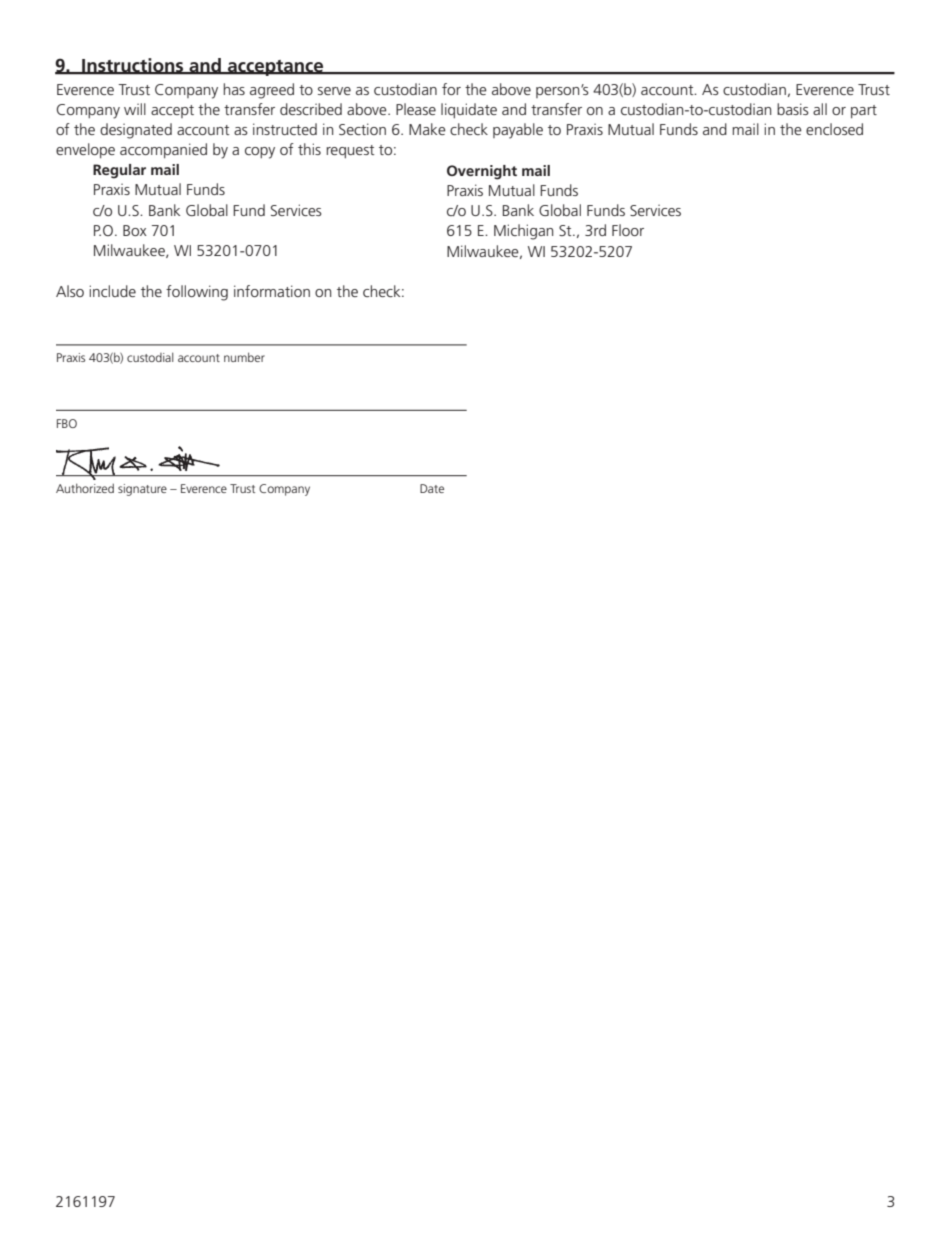 Image resolution: width=952 pixels, height=1233 pixels. What do you see at coordinates (135, 109) in the page?
I see `will` at bounding box center [135, 109].
